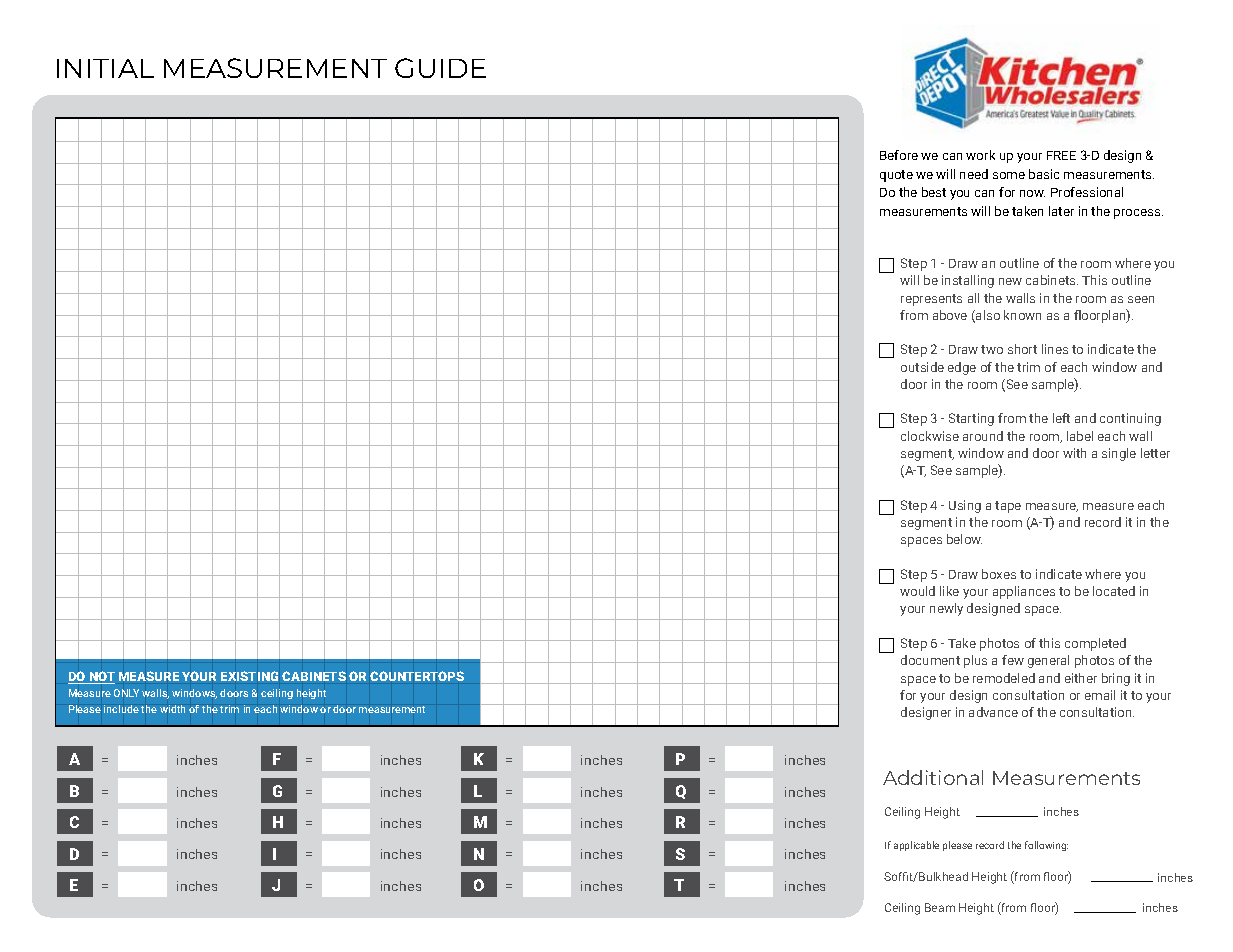 The height and width of the screenshot is (952, 1233). I want to click on remodeled, so click(1004, 678).
